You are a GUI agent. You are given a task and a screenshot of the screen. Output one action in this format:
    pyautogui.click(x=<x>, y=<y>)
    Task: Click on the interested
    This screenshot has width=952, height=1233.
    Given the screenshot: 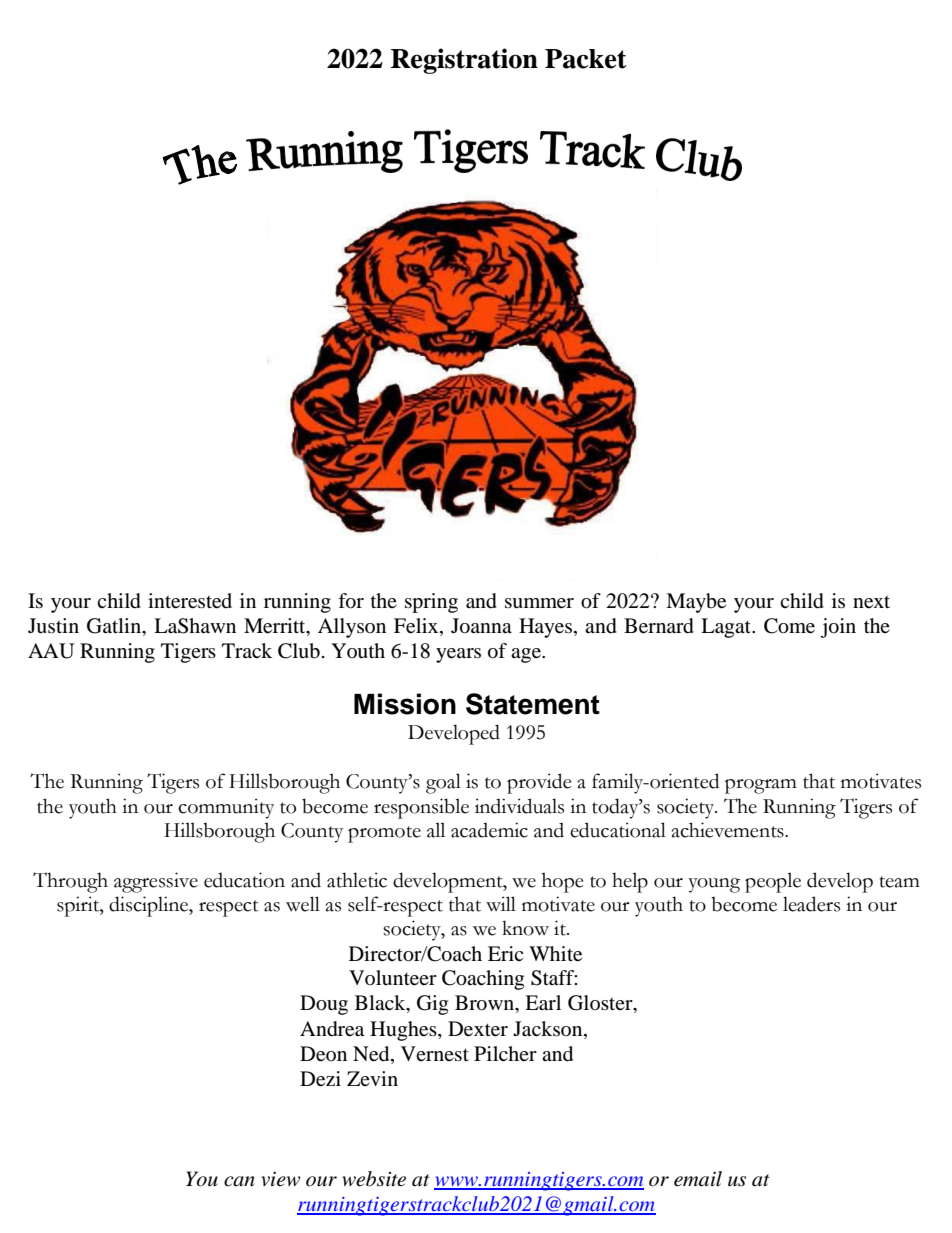 What is the action you would take?
    pyautogui.click(x=190, y=601)
